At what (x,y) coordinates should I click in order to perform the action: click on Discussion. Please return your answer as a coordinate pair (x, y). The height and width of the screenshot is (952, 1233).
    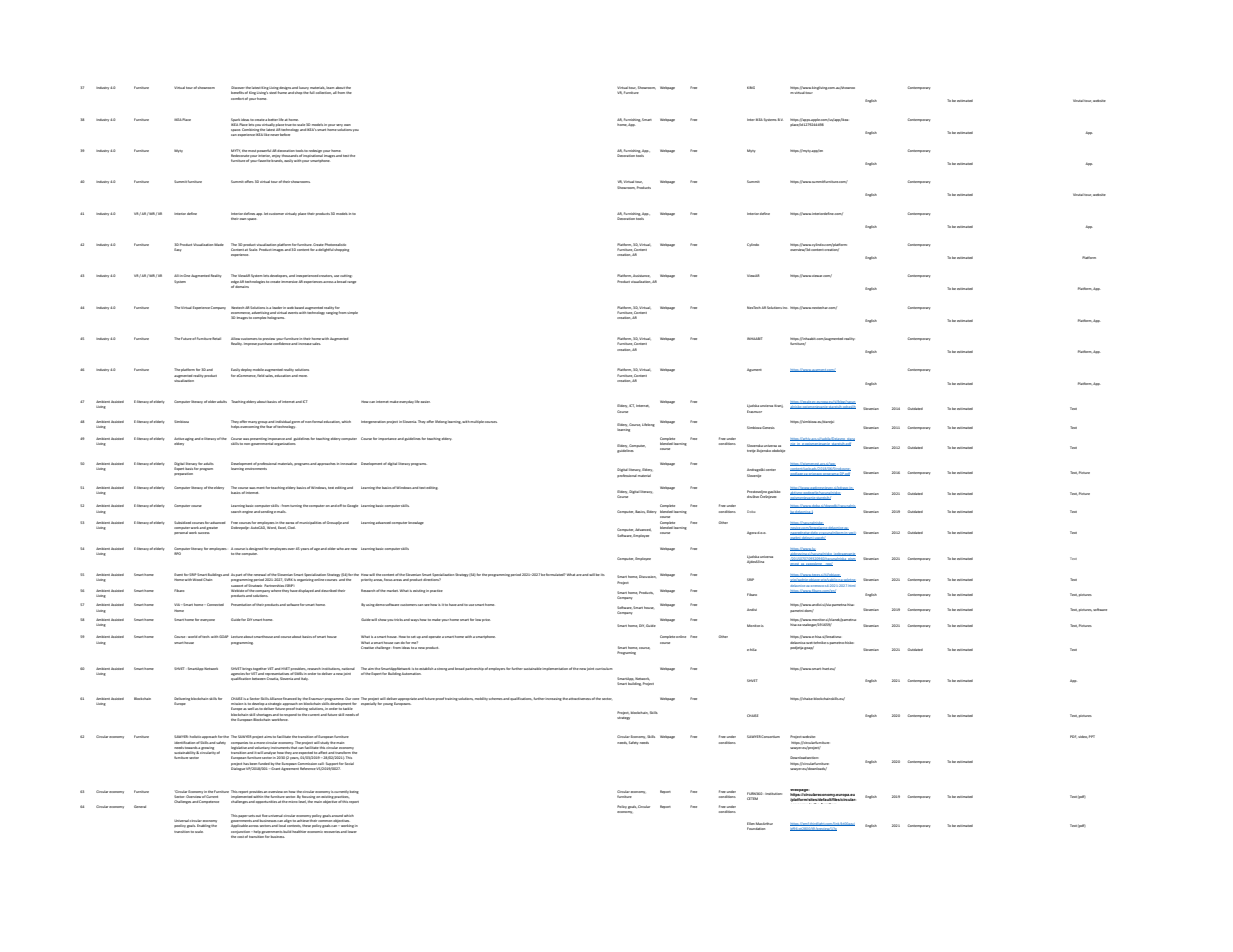
    Looking at the image, I should click on (647, 576).
